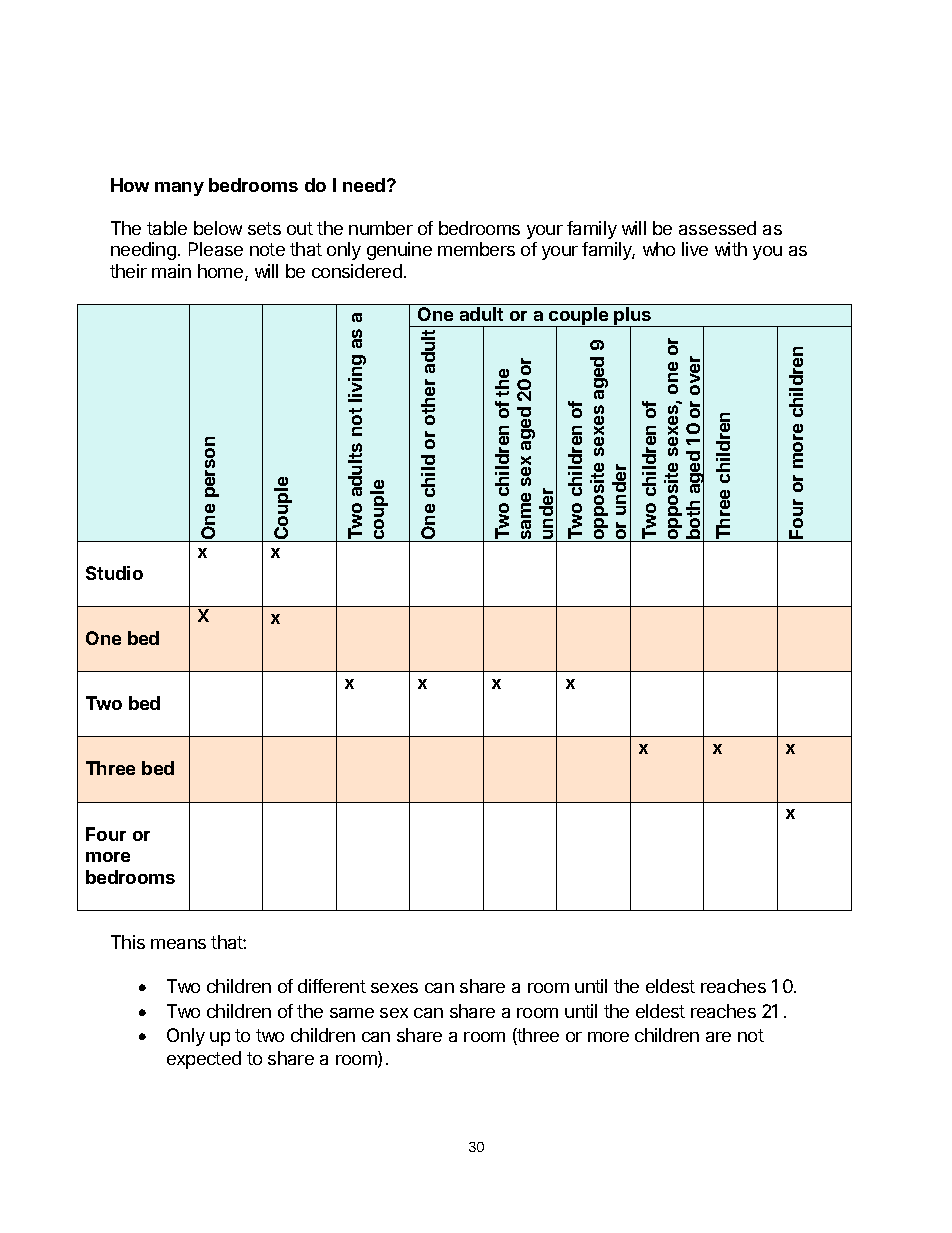 The image size is (952, 1233). I want to click on table, so click(167, 228).
